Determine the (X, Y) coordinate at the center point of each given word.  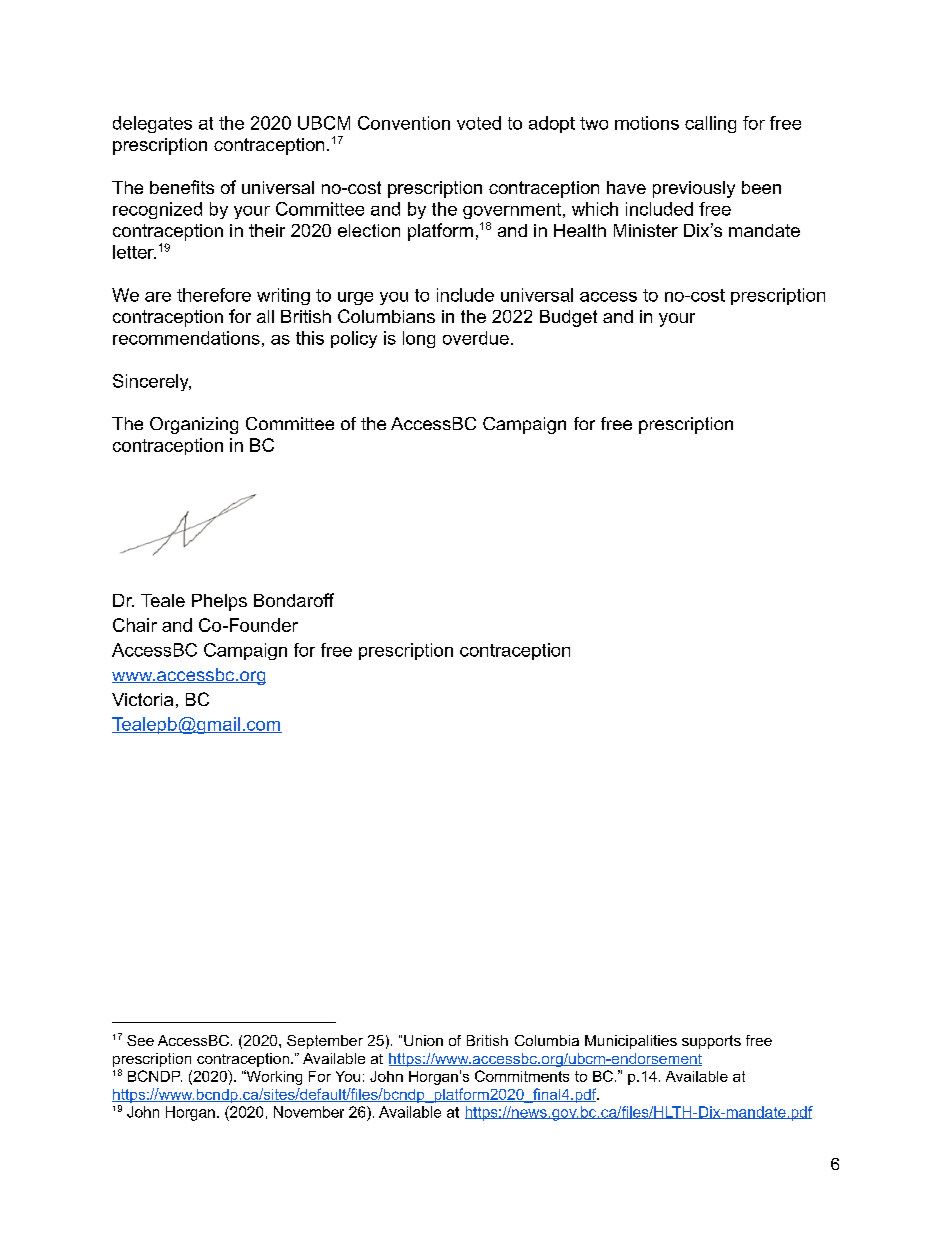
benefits (182, 187)
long (419, 339)
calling (710, 124)
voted (479, 123)
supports (711, 1042)
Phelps (219, 602)
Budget (568, 318)
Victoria (142, 699)
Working (273, 1077)
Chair (135, 625)
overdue (476, 338)
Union (423, 1040)
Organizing (194, 425)
